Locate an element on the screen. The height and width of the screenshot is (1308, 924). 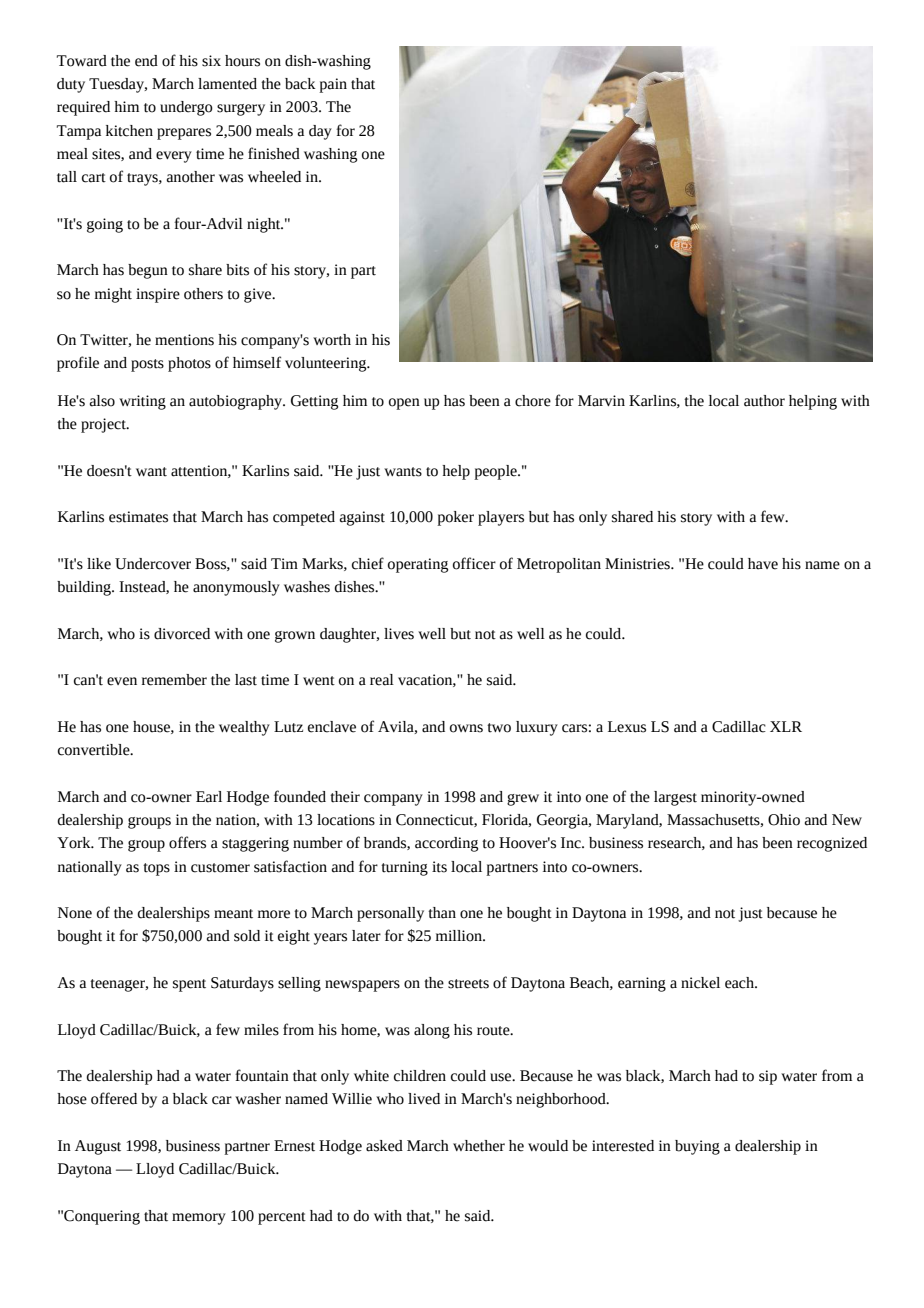
have is located at coordinates (763, 564).
